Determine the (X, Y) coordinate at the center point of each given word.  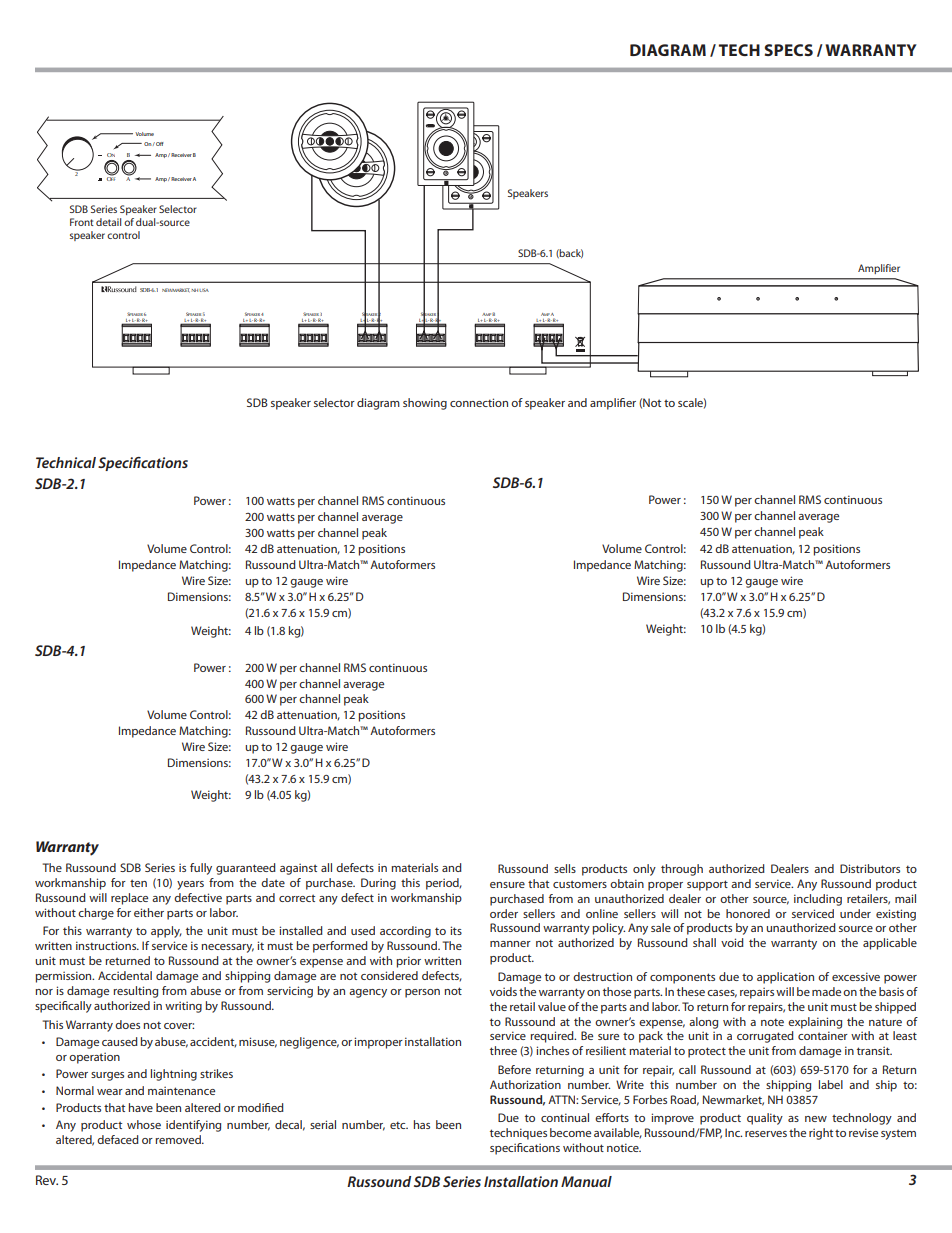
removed (179, 1139)
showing (425, 404)
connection (479, 402)
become (570, 1132)
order (504, 913)
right (821, 1134)
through (682, 870)
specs (788, 50)
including (818, 900)
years (190, 885)
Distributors (870, 868)
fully (201, 869)
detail (108, 222)
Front (82, 222)
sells (565, 868)
